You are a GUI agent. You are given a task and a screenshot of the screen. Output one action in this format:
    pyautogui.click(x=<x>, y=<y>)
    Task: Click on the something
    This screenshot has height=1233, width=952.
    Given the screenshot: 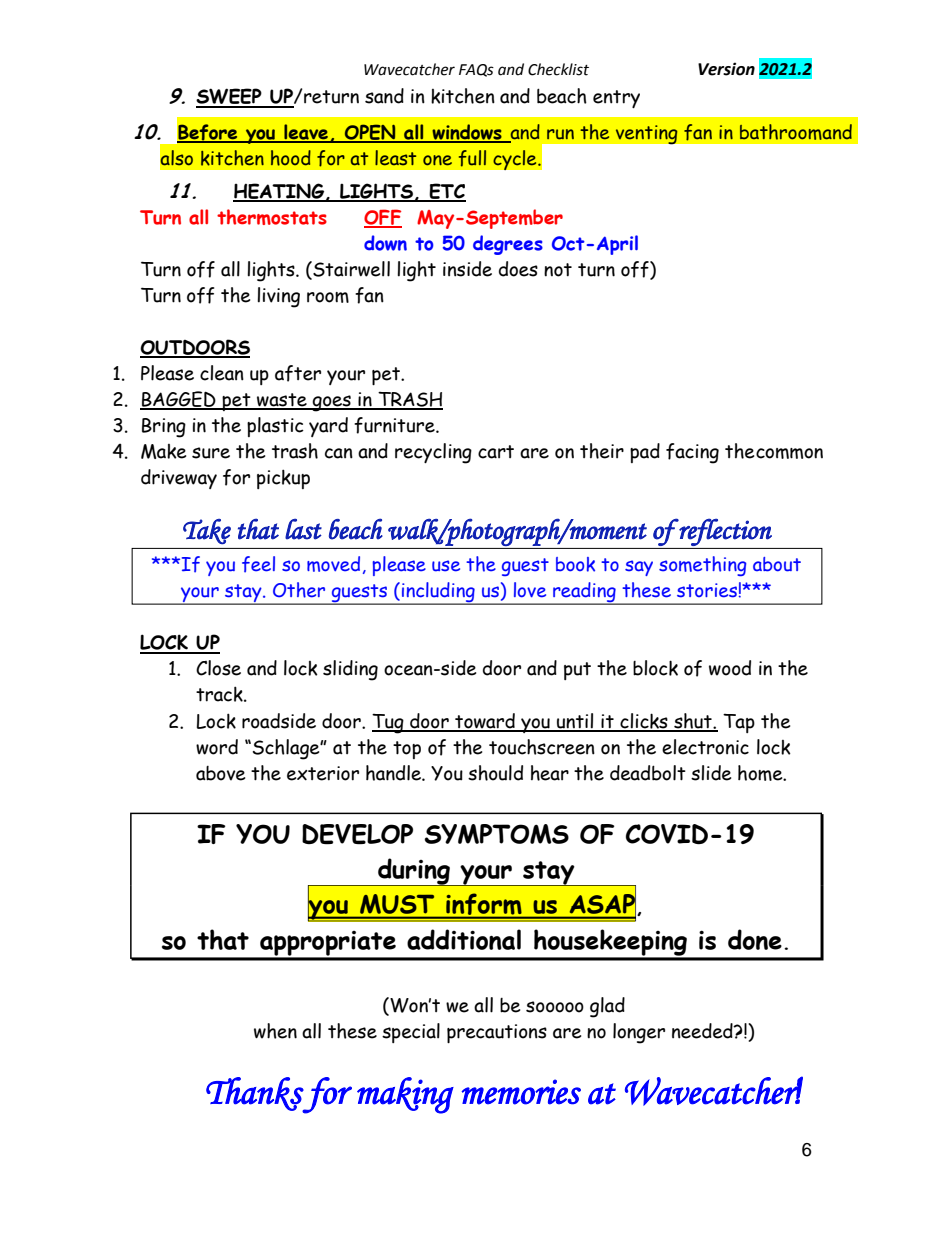 What is the action you would take?
    pyautogui.click(x=702, y=566)
